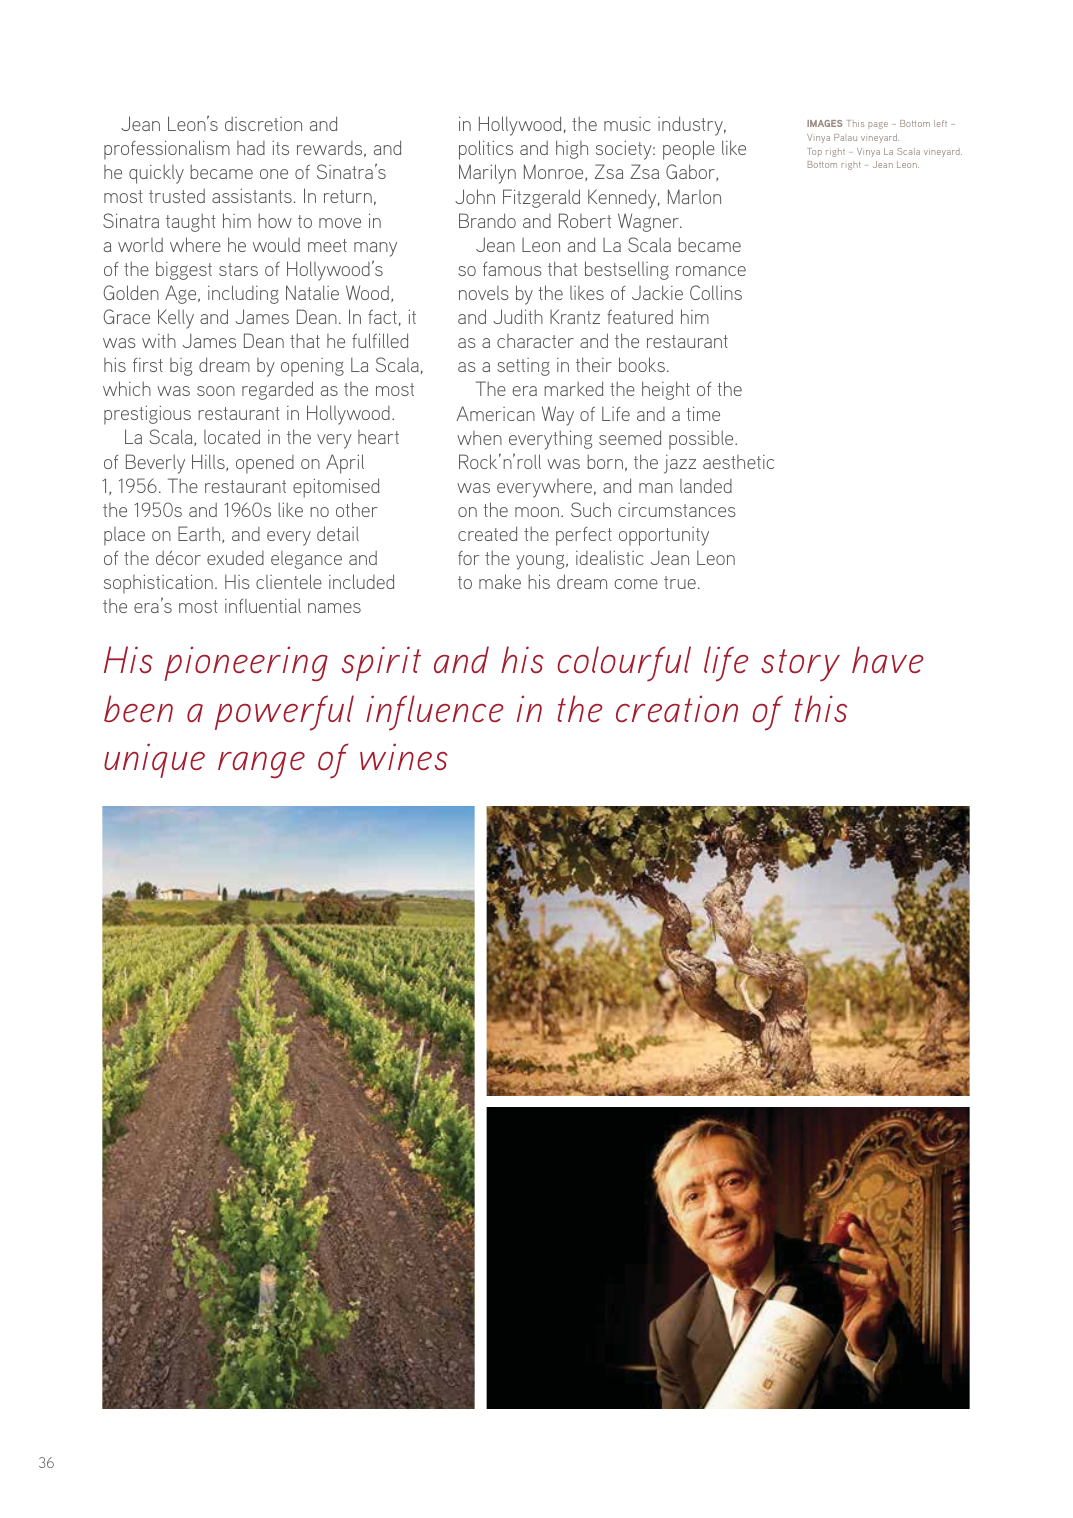  Describe the element at coordinates (435, 713) in the document. I see `influence` at that location.
